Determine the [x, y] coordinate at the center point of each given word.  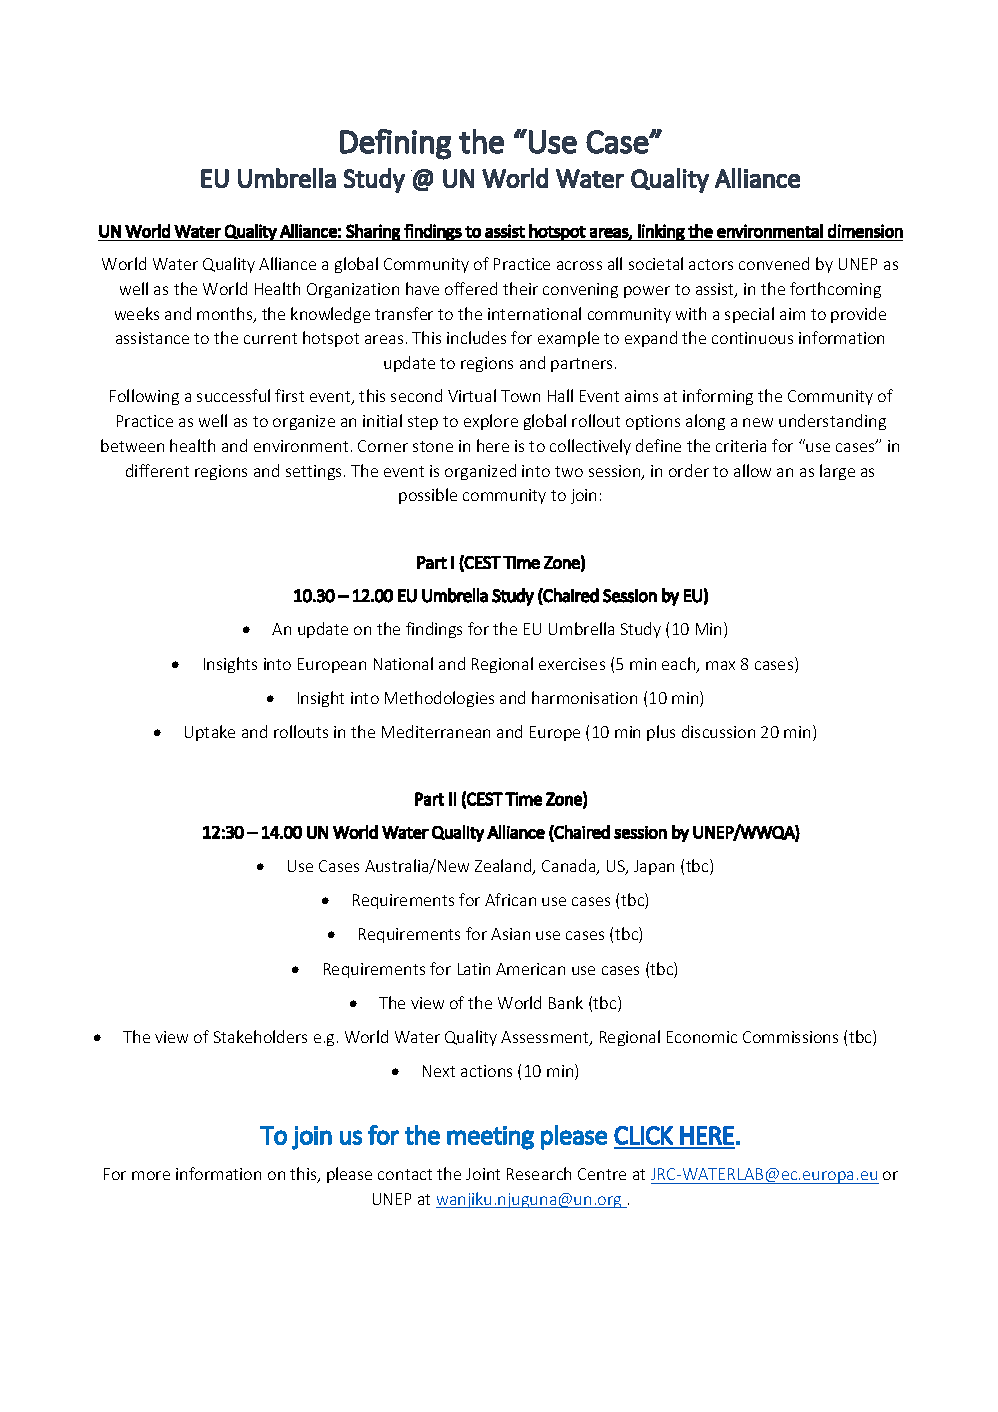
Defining [395, 144]
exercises [572, 664]
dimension [865, 231]
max [720, 665]
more [151, 1175]
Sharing [373, 232]
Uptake [210, 733]
